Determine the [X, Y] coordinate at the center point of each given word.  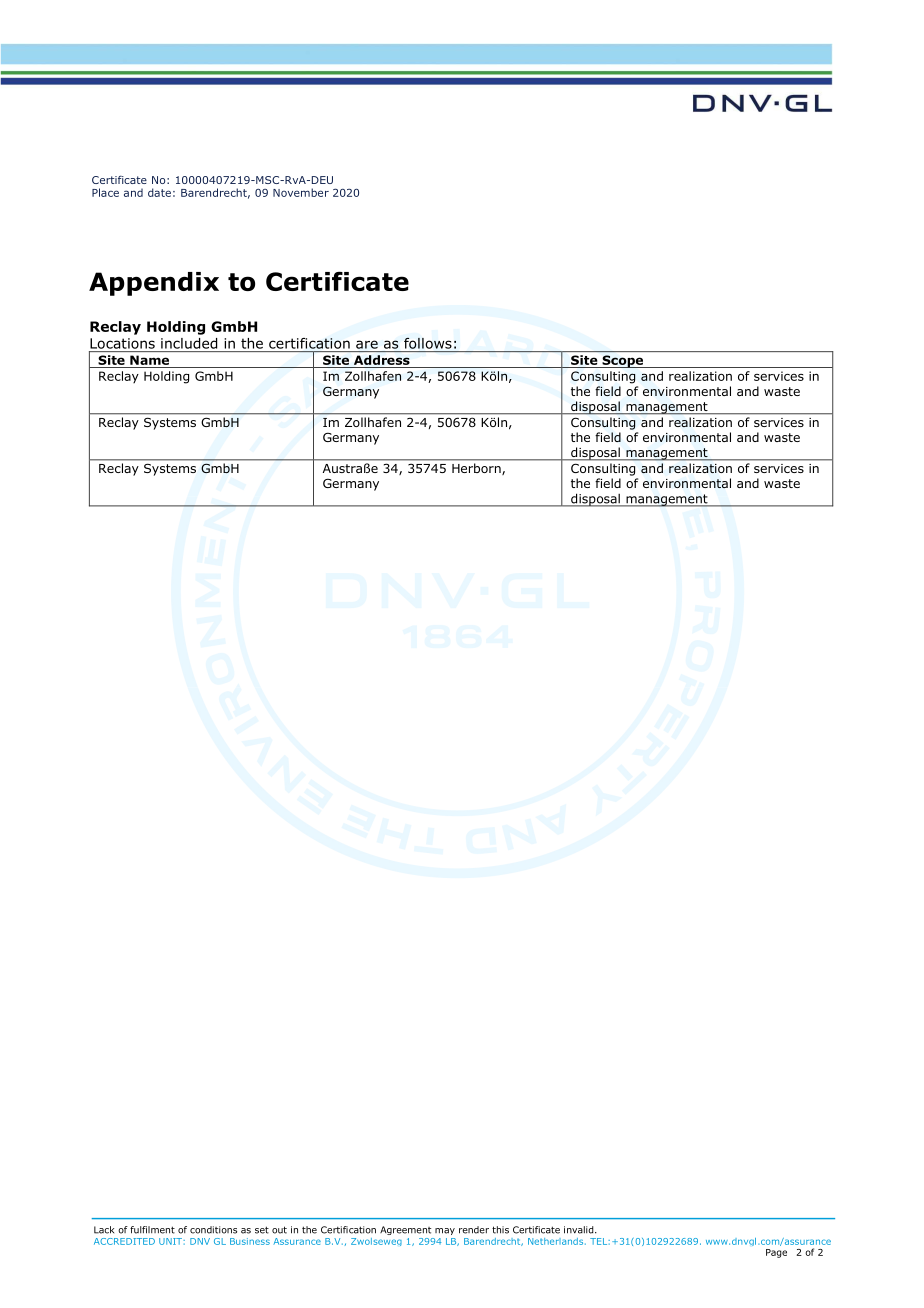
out [279, 1230]
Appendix [154, 284]
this [500, 1230]
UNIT [171, 1241]
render [474, 1230]
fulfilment [152, 1230]
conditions [213, 1230]
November [301, 192]
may [445, 1231]
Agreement [405, 1230]
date [159, 192]
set [262, 1230]
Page [776, 1253]
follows [428, 343]
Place [105, 192]
